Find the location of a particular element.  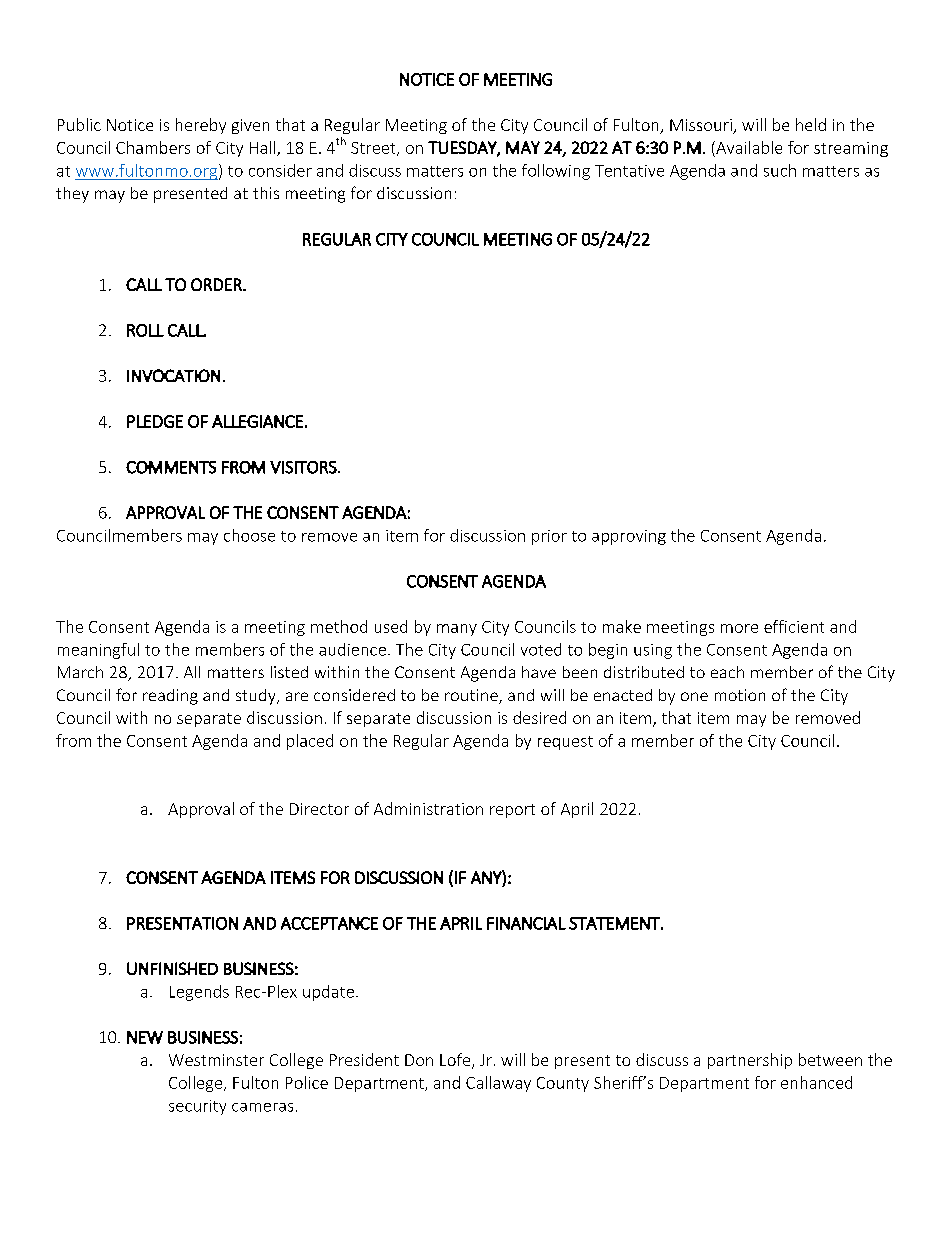

COMMENTS is located at coordinates (171, 467).
